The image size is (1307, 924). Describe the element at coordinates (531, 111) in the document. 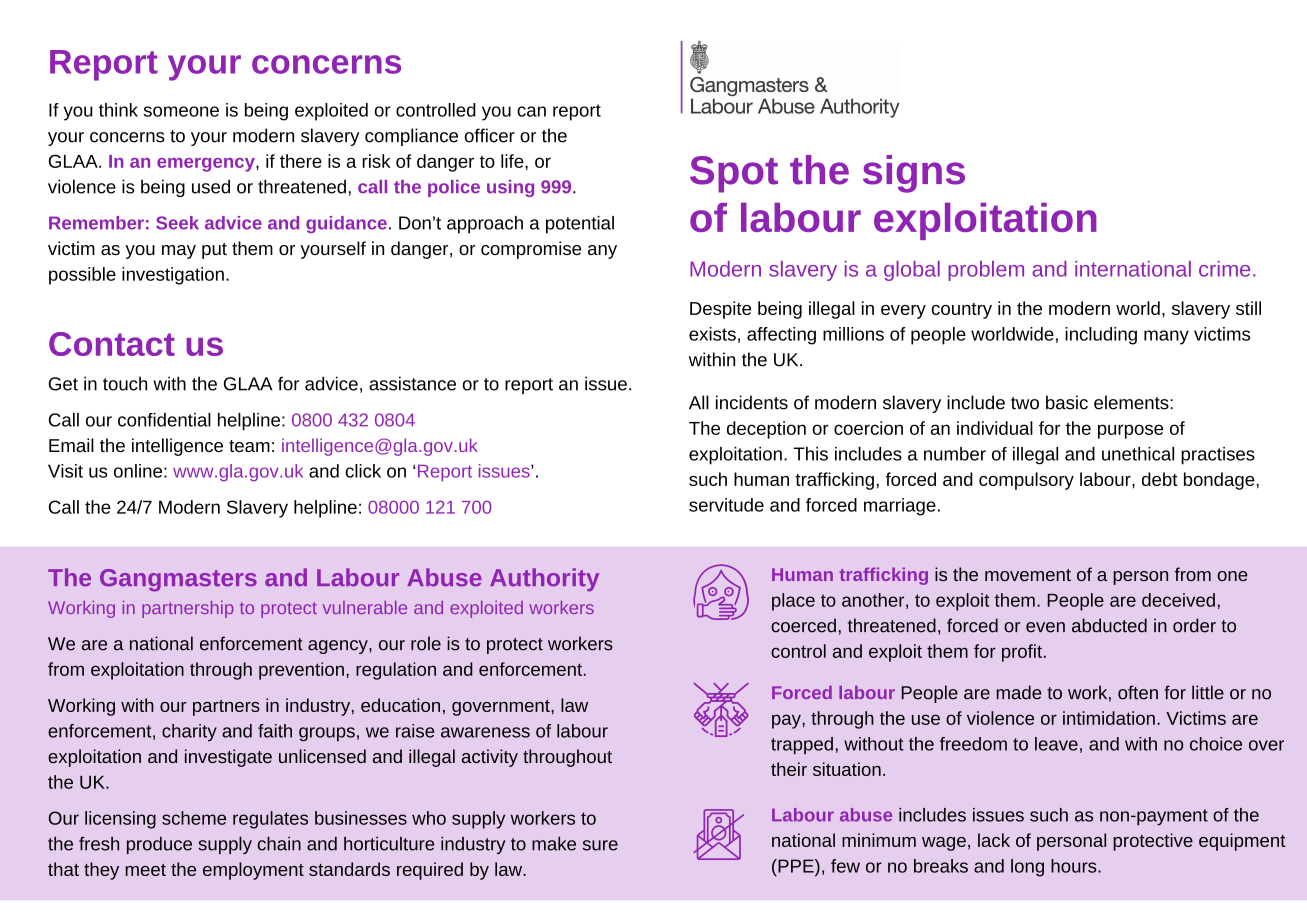

I see `can` at that location.
